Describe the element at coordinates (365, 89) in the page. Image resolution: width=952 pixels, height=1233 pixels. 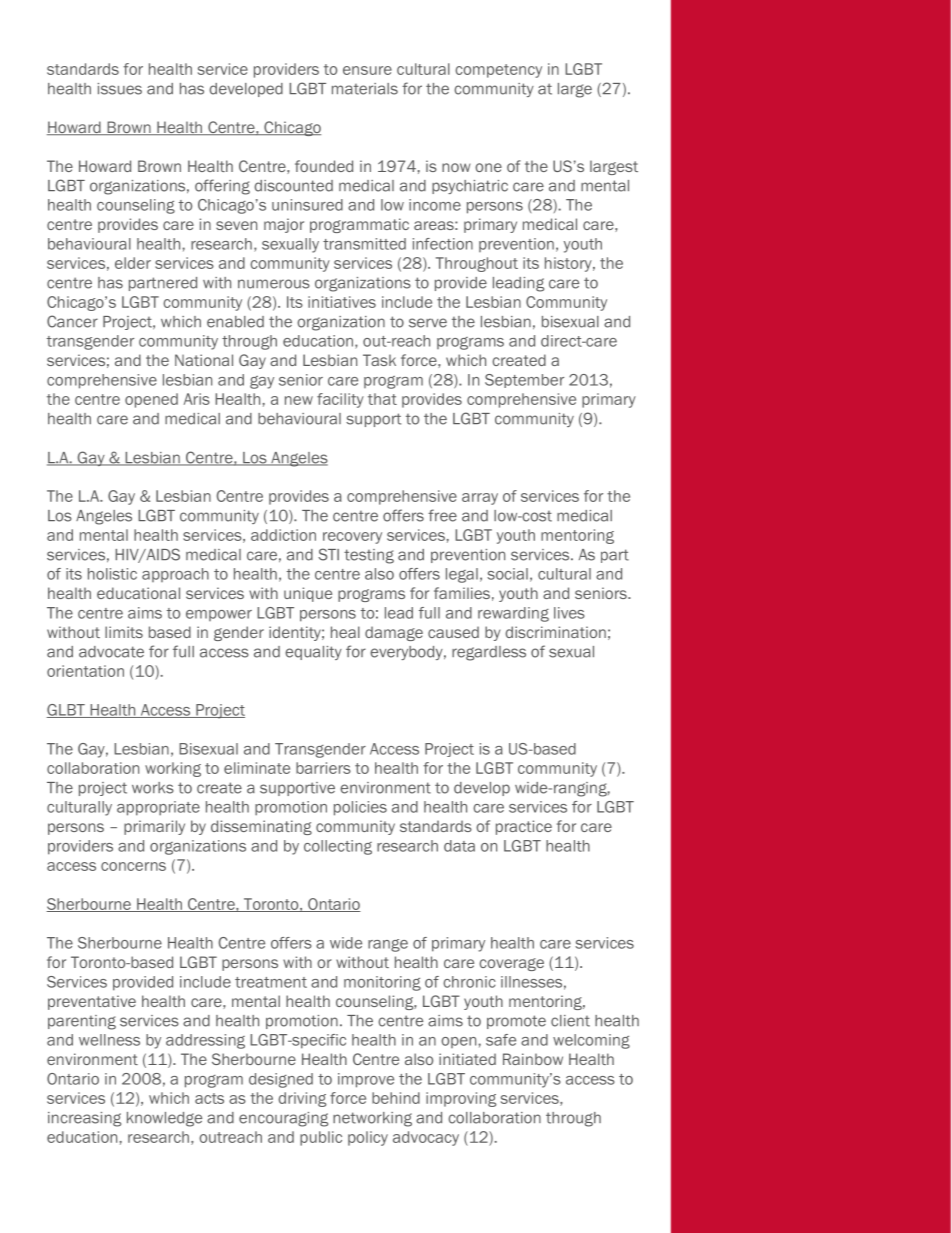
I see `materials` at that location.
